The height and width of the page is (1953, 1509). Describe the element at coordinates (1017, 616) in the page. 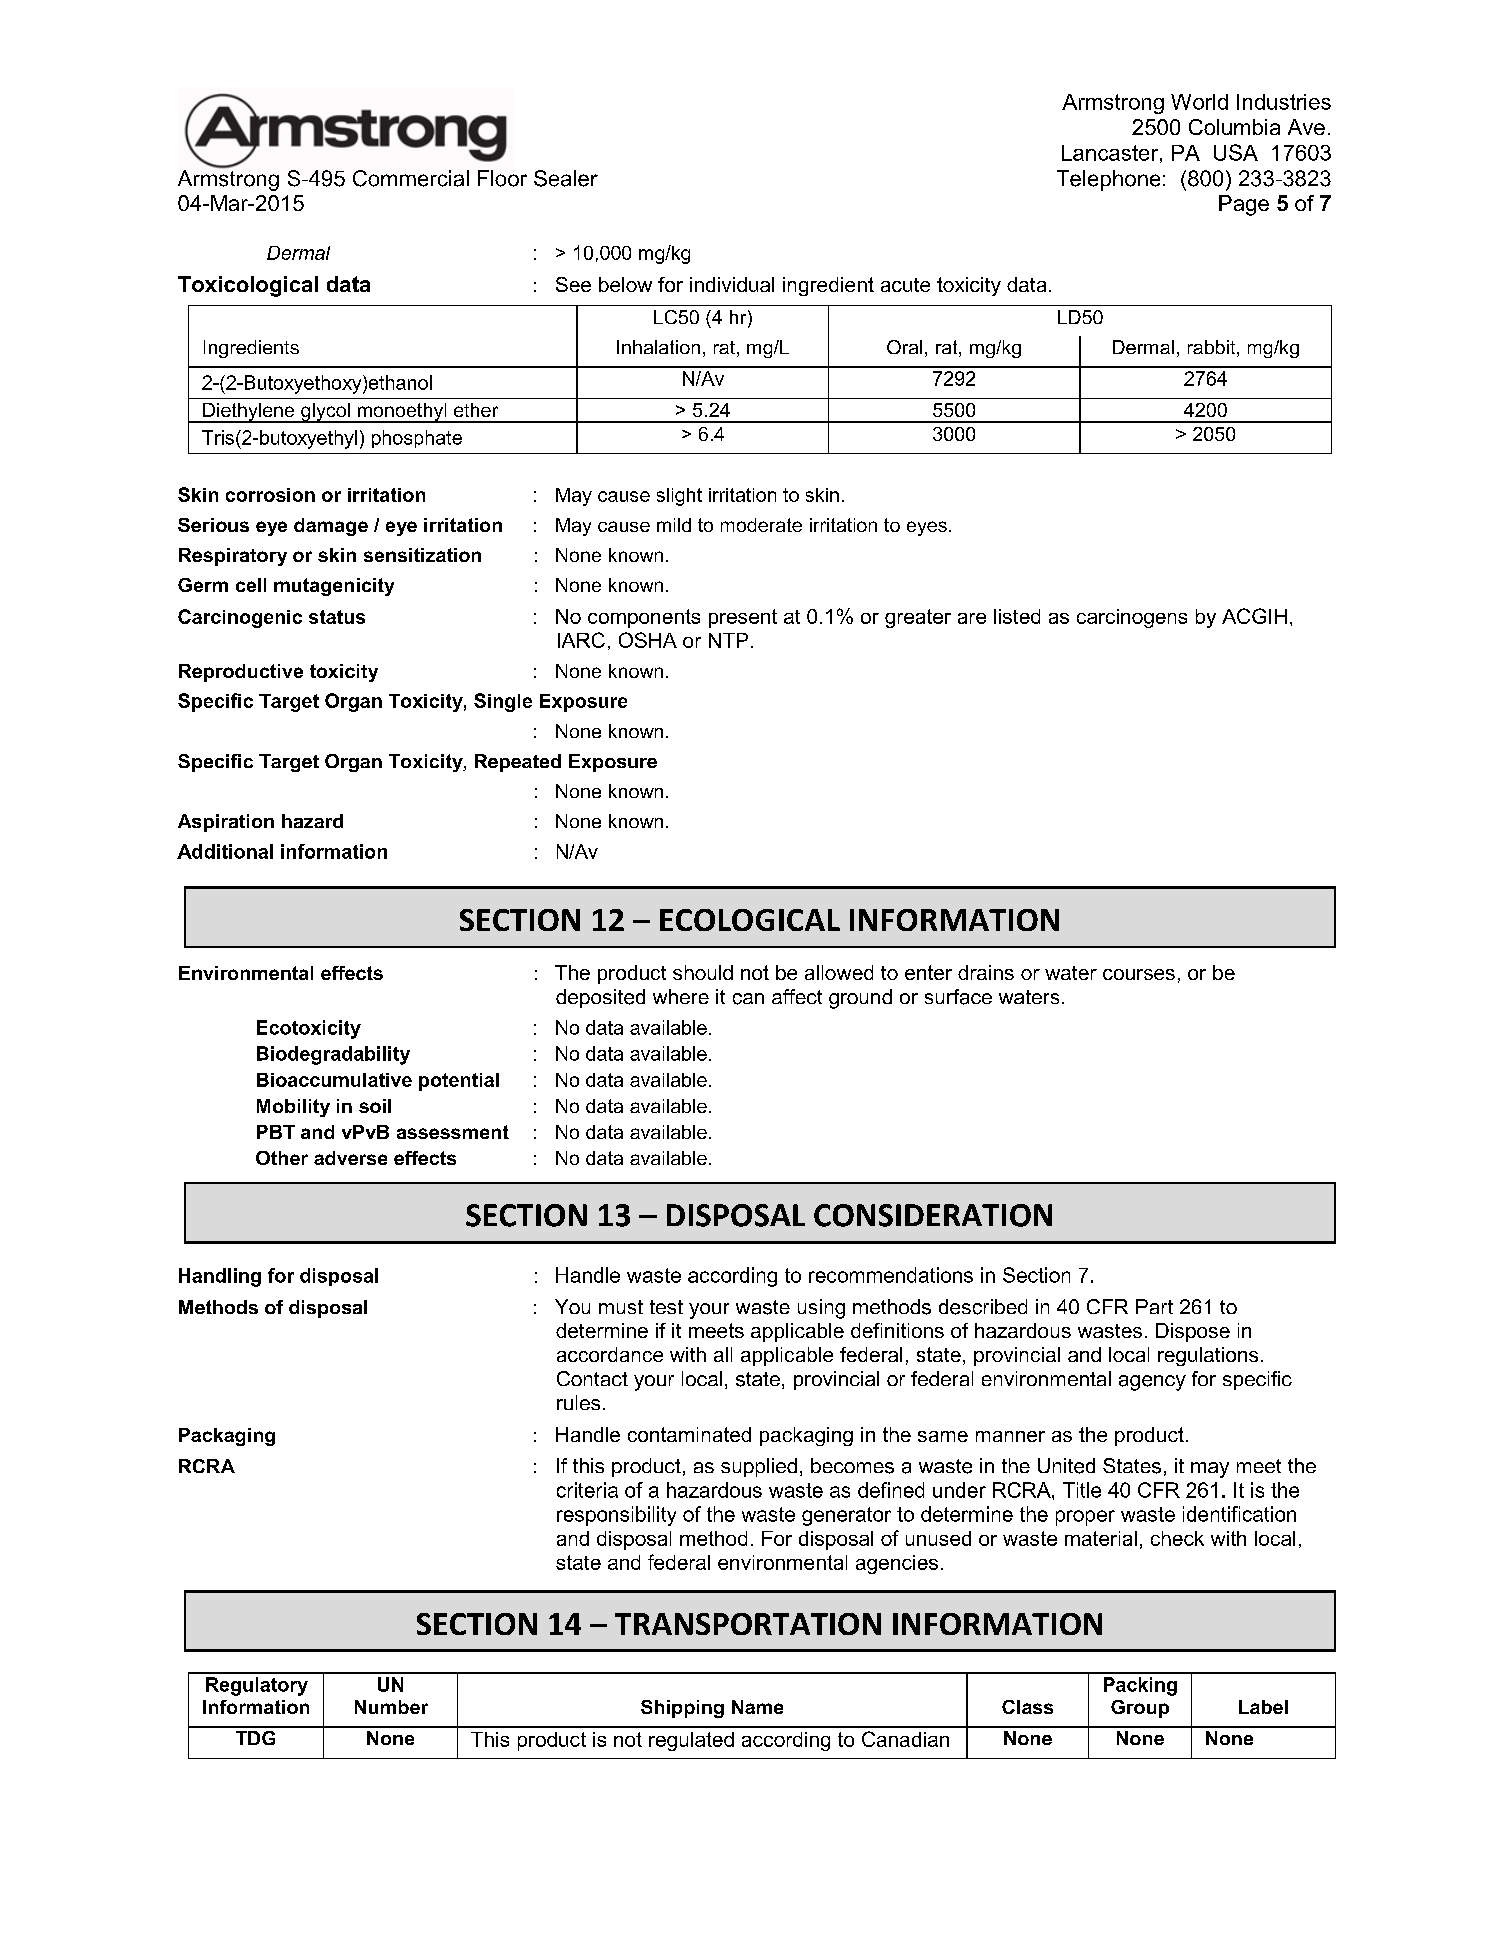

I see `listed` at that location.
